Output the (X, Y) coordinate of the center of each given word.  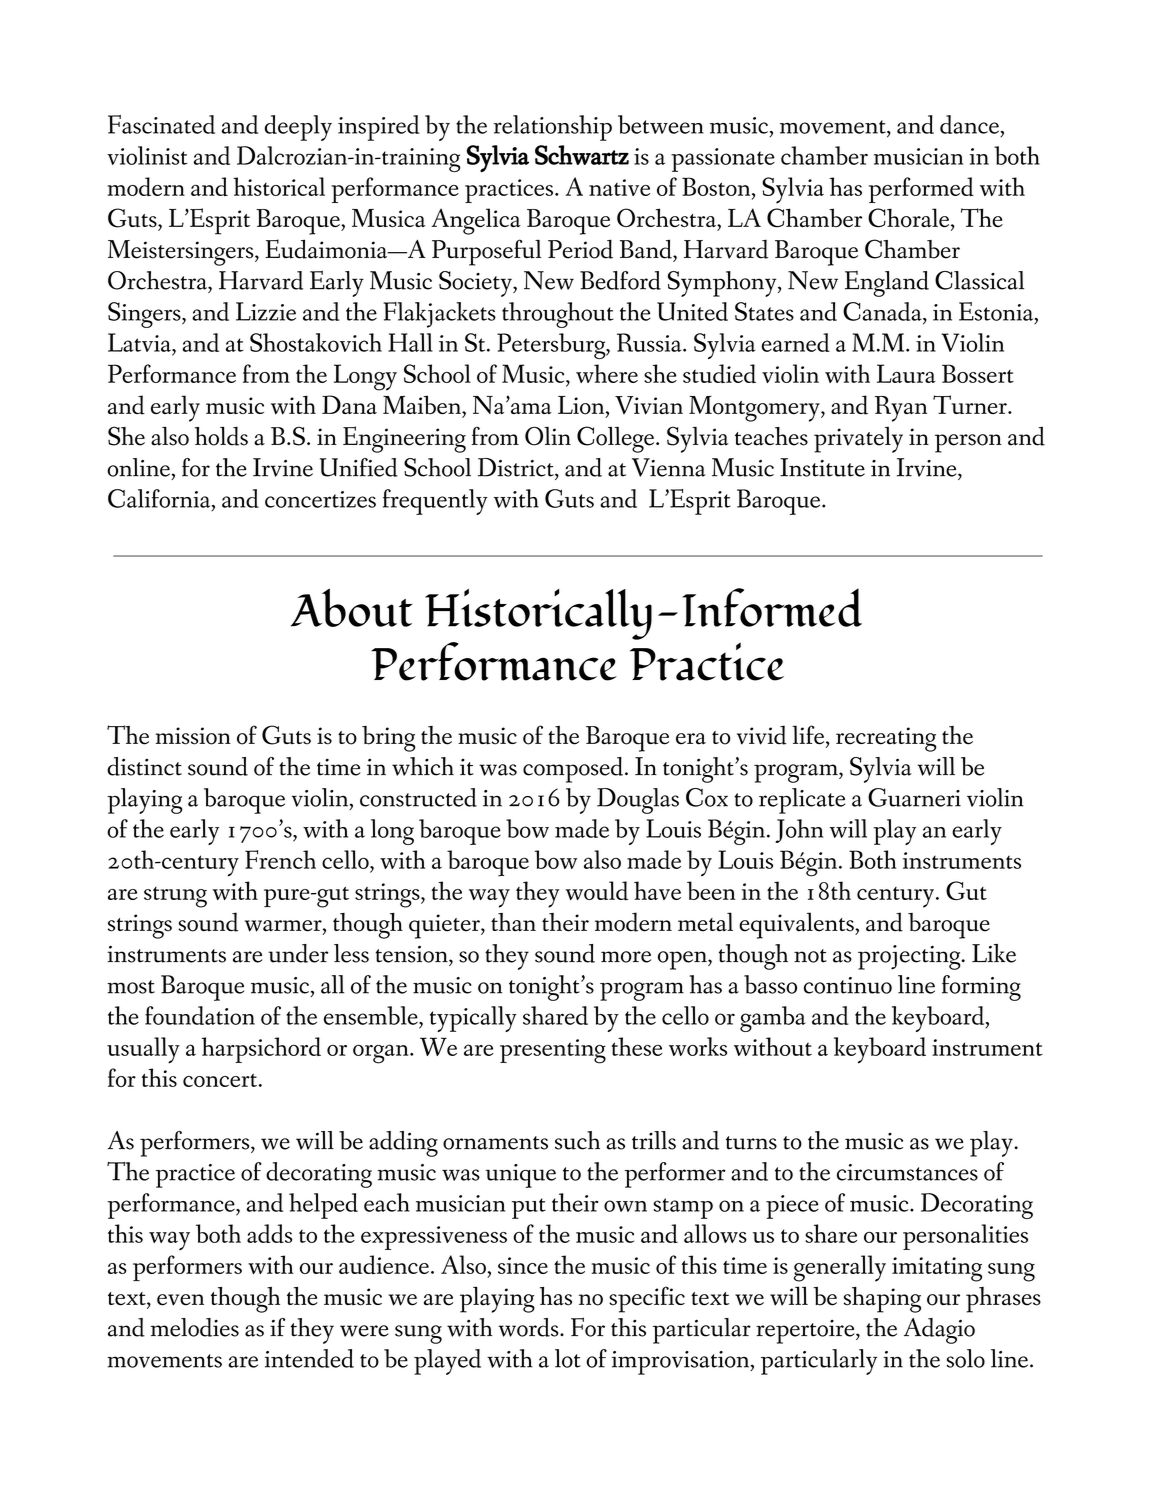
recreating (886, 739)
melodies (195, 1327)
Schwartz (582, 155)
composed (573, 770)
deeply (298, 128)
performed (921, 190)
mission (193, 736)
